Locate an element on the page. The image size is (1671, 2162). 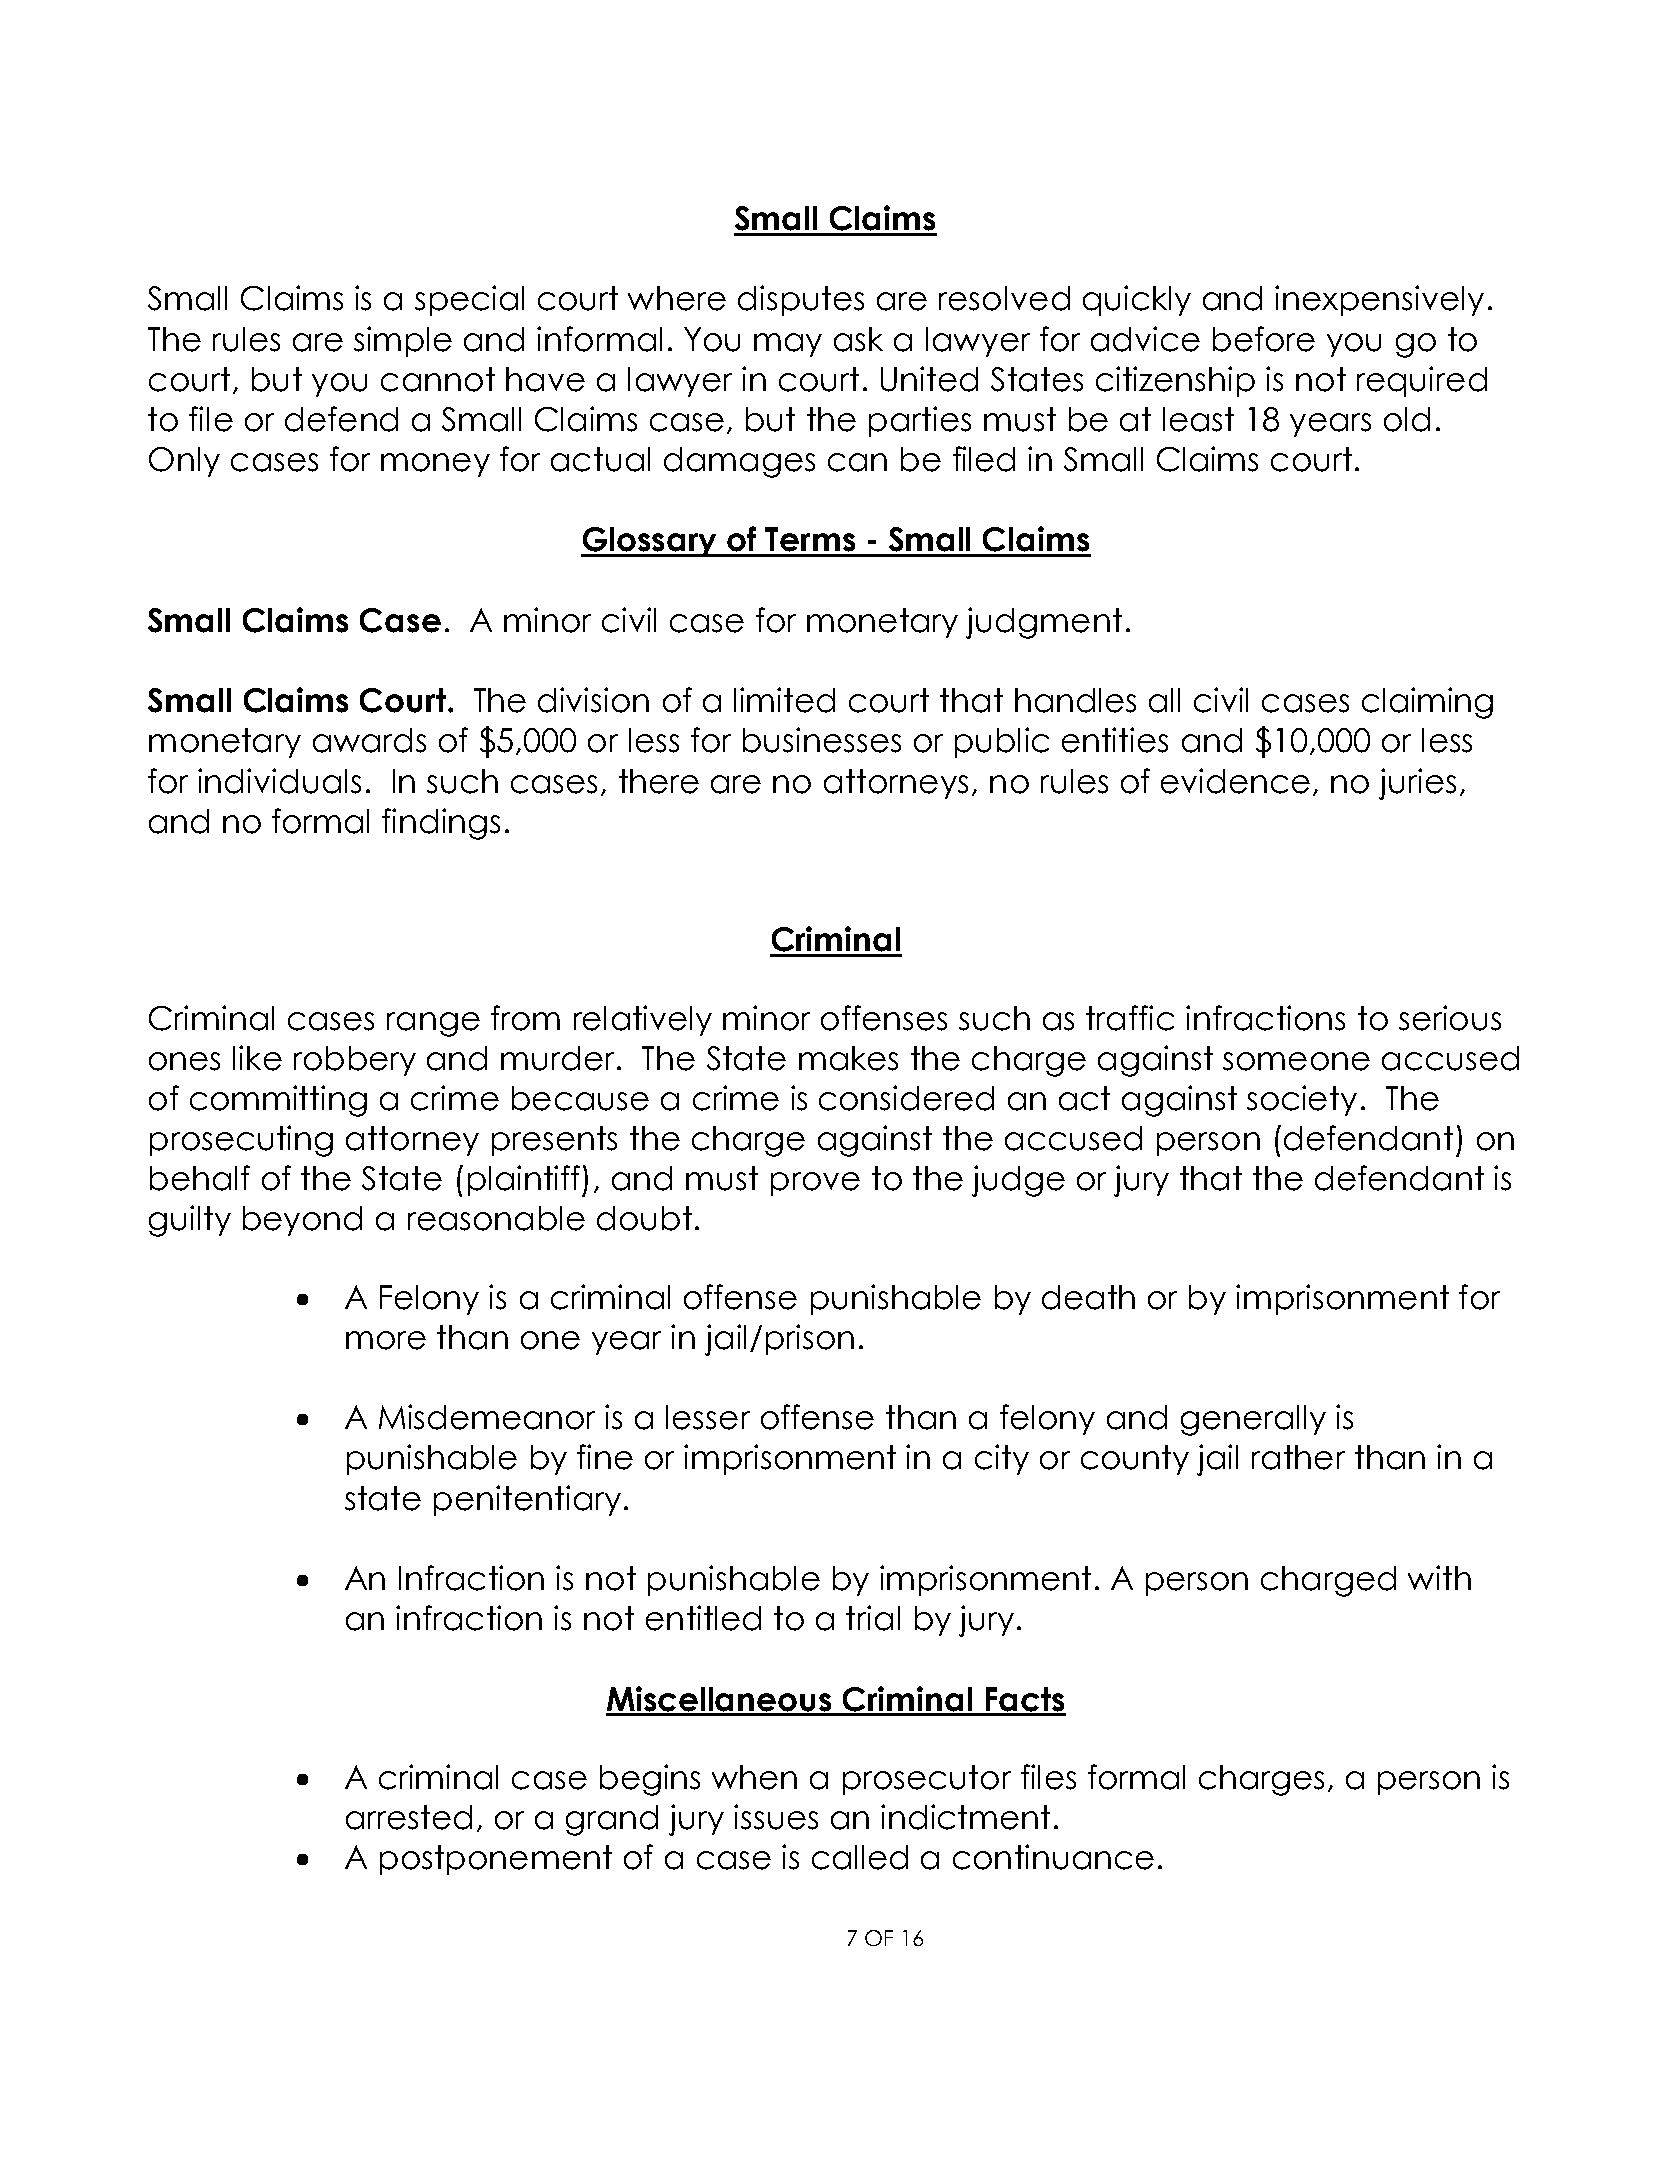
society is located at coordinates (1302, 1100).
